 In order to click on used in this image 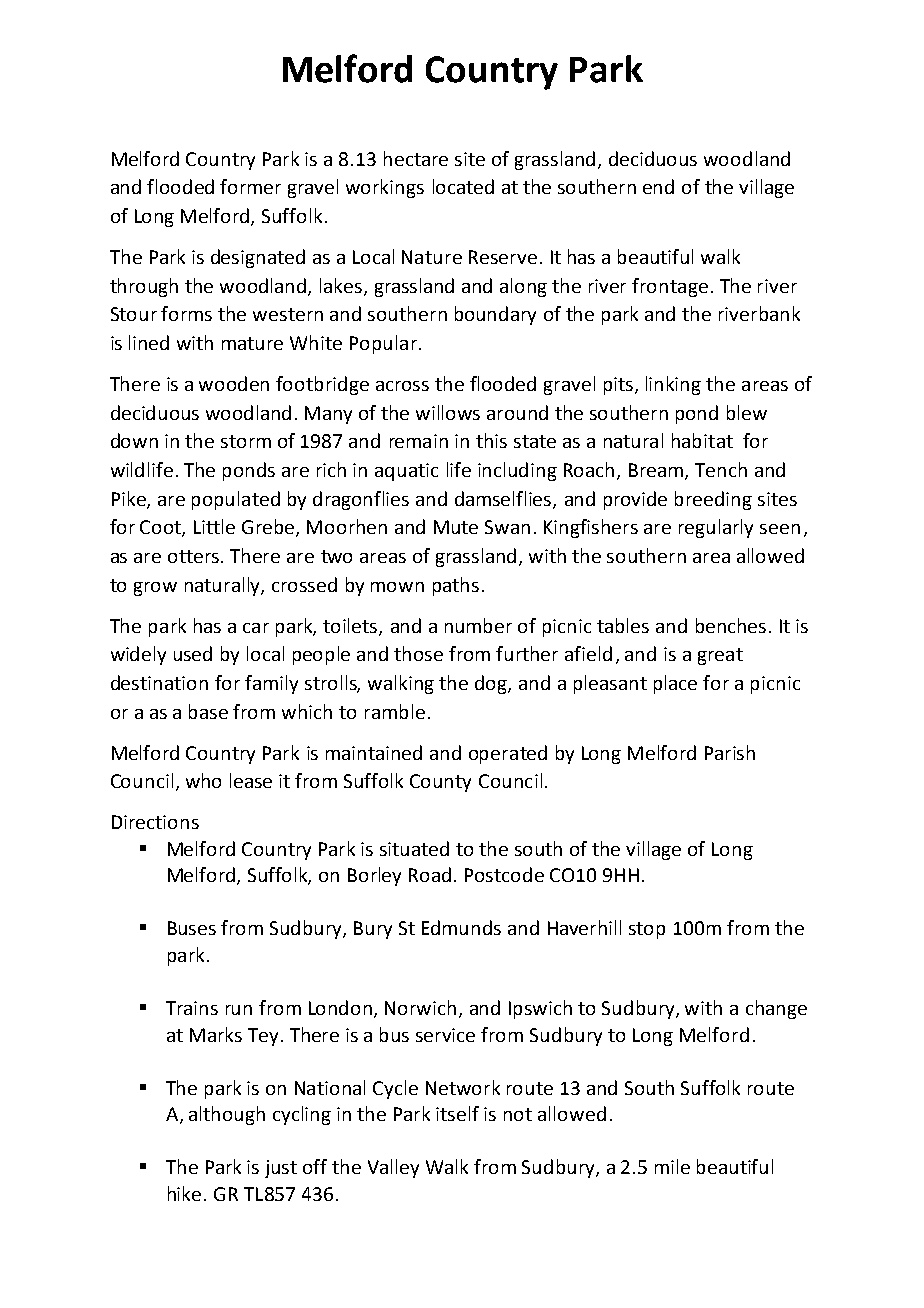, I will do `click(193, 653)`.
